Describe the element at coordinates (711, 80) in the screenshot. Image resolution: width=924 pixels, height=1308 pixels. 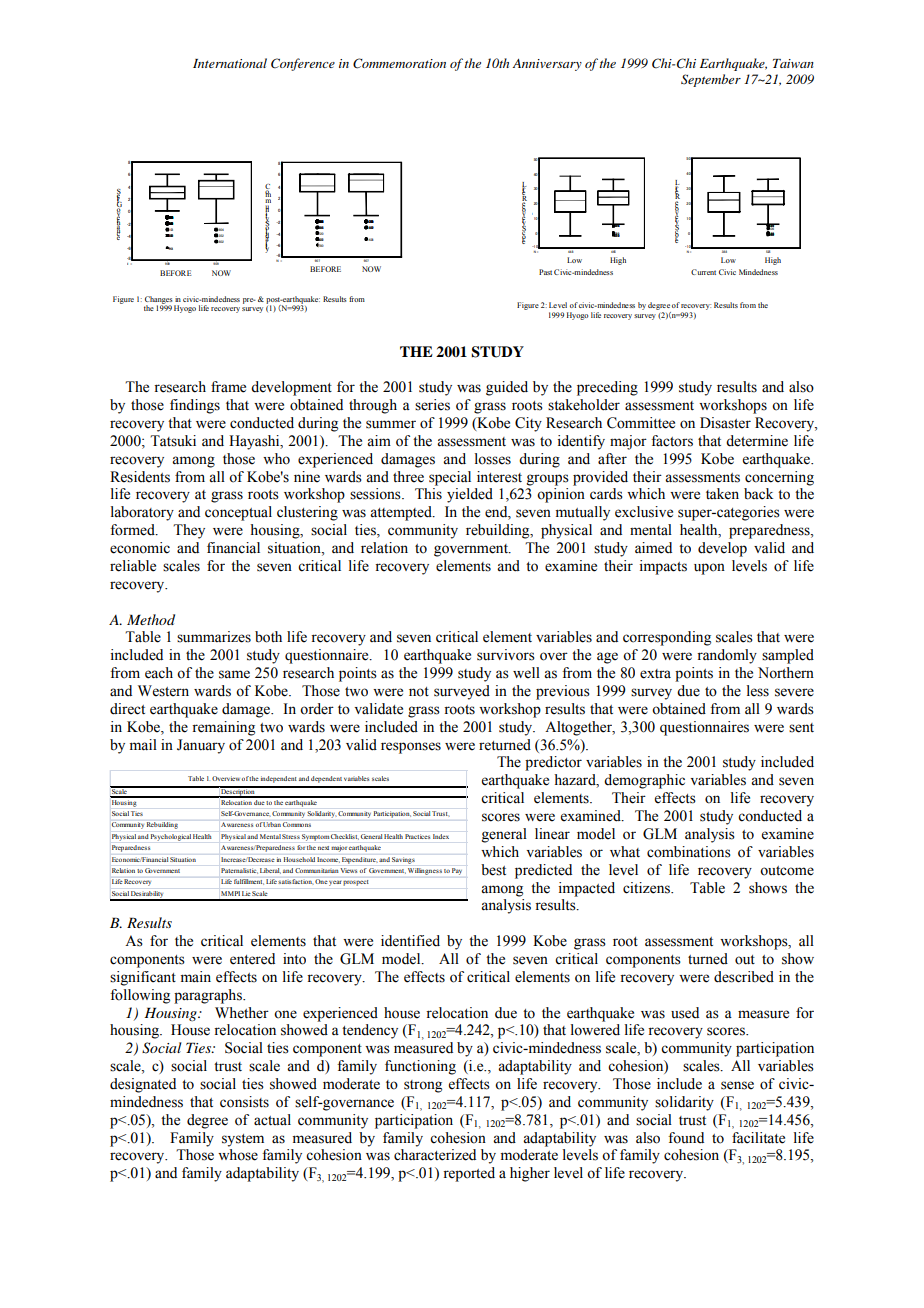
I see `September` at that location.
